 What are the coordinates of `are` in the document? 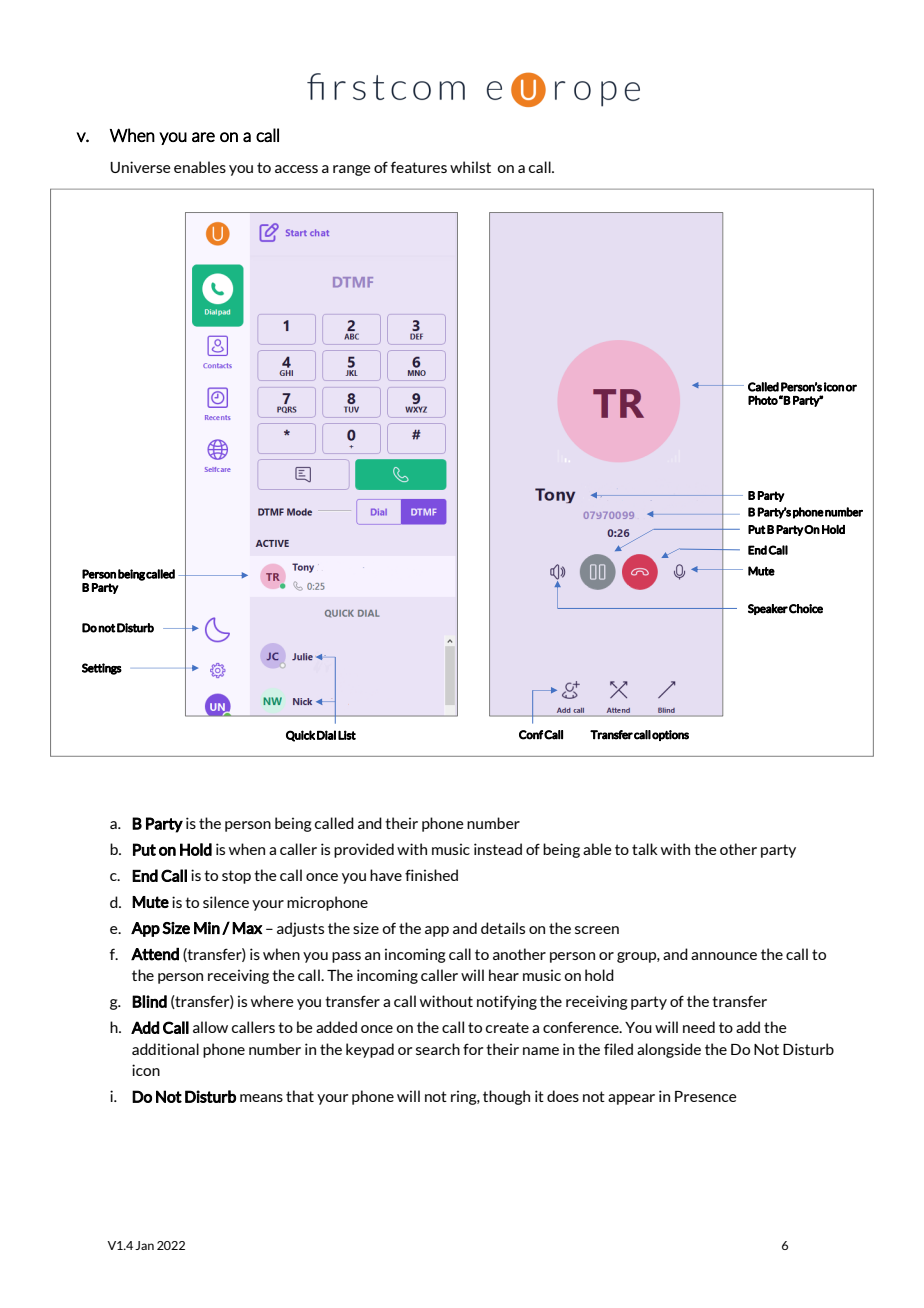 It's located at (203, 137).
